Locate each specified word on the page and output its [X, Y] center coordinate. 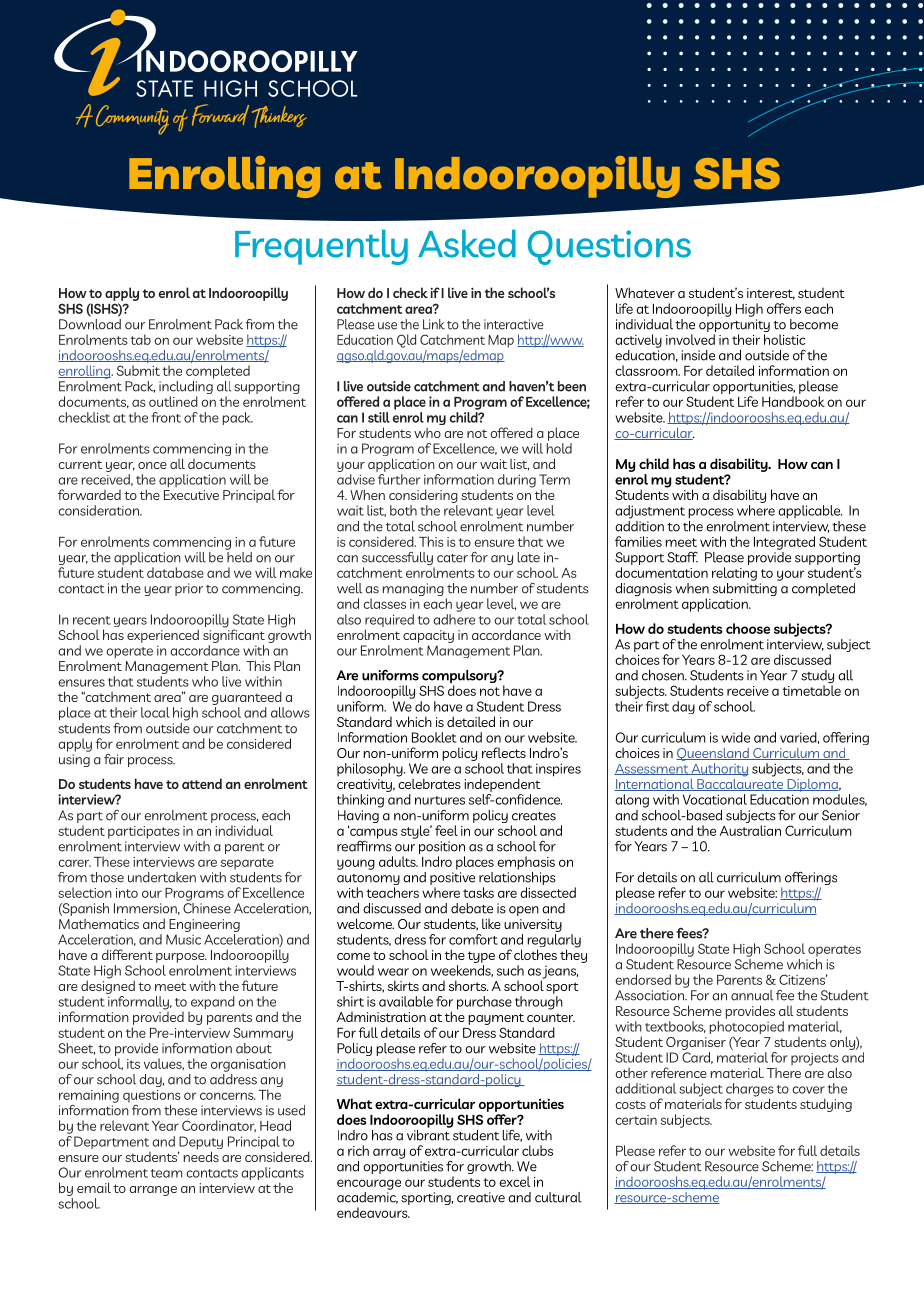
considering [423, 496]
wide [736, 737]
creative [481, 1197]
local [155, 712]
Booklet [434, 737]
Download [90, 323]
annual [752, 995]
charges [750, 1091]
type [481, 957]
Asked [467, 244]
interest [771, 294]
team [167, 1173]
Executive [191, 495]
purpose [181, 958]
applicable [810, 512]
